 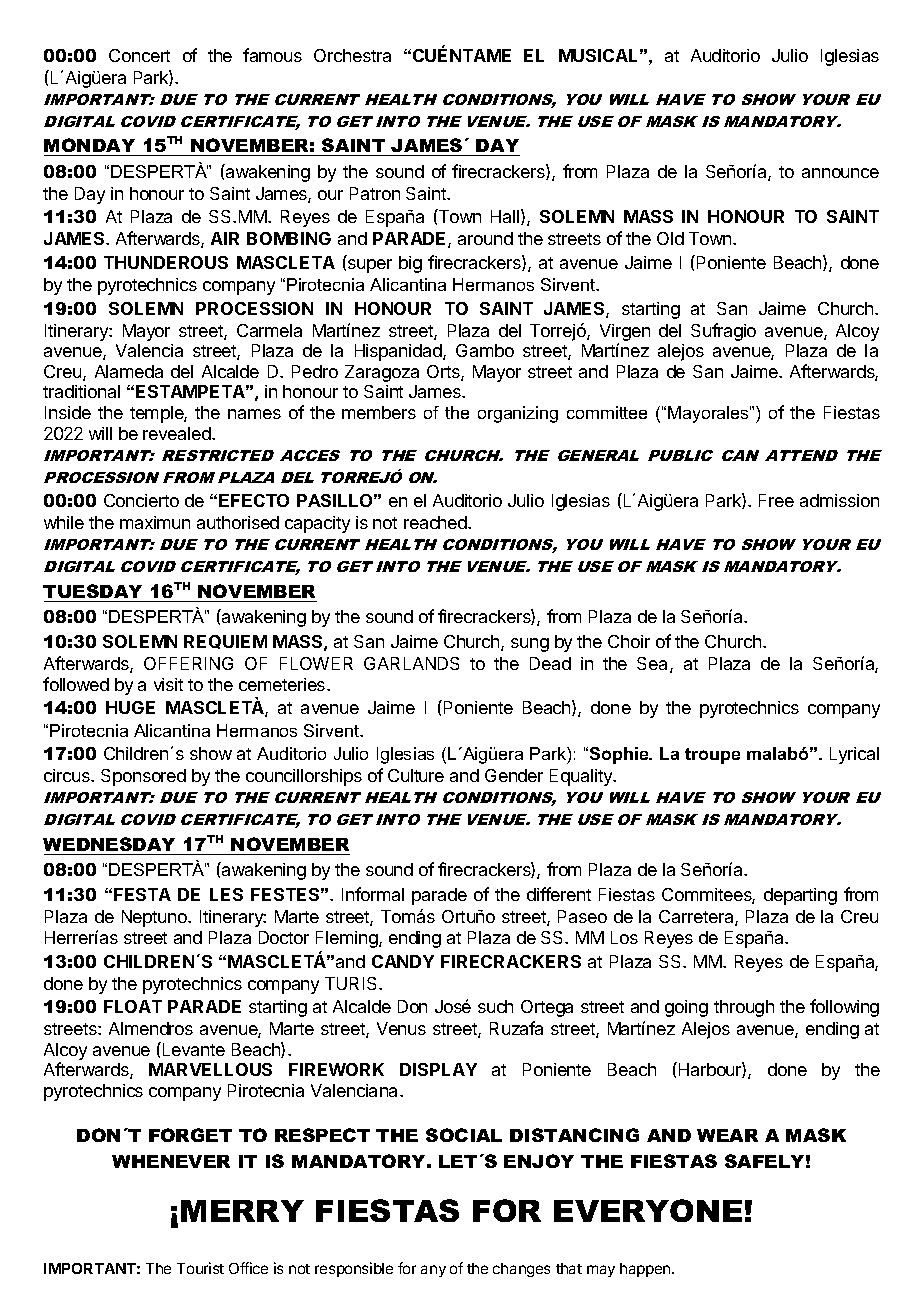 I want to click on Tourist, so click(x=200, y=1268).
